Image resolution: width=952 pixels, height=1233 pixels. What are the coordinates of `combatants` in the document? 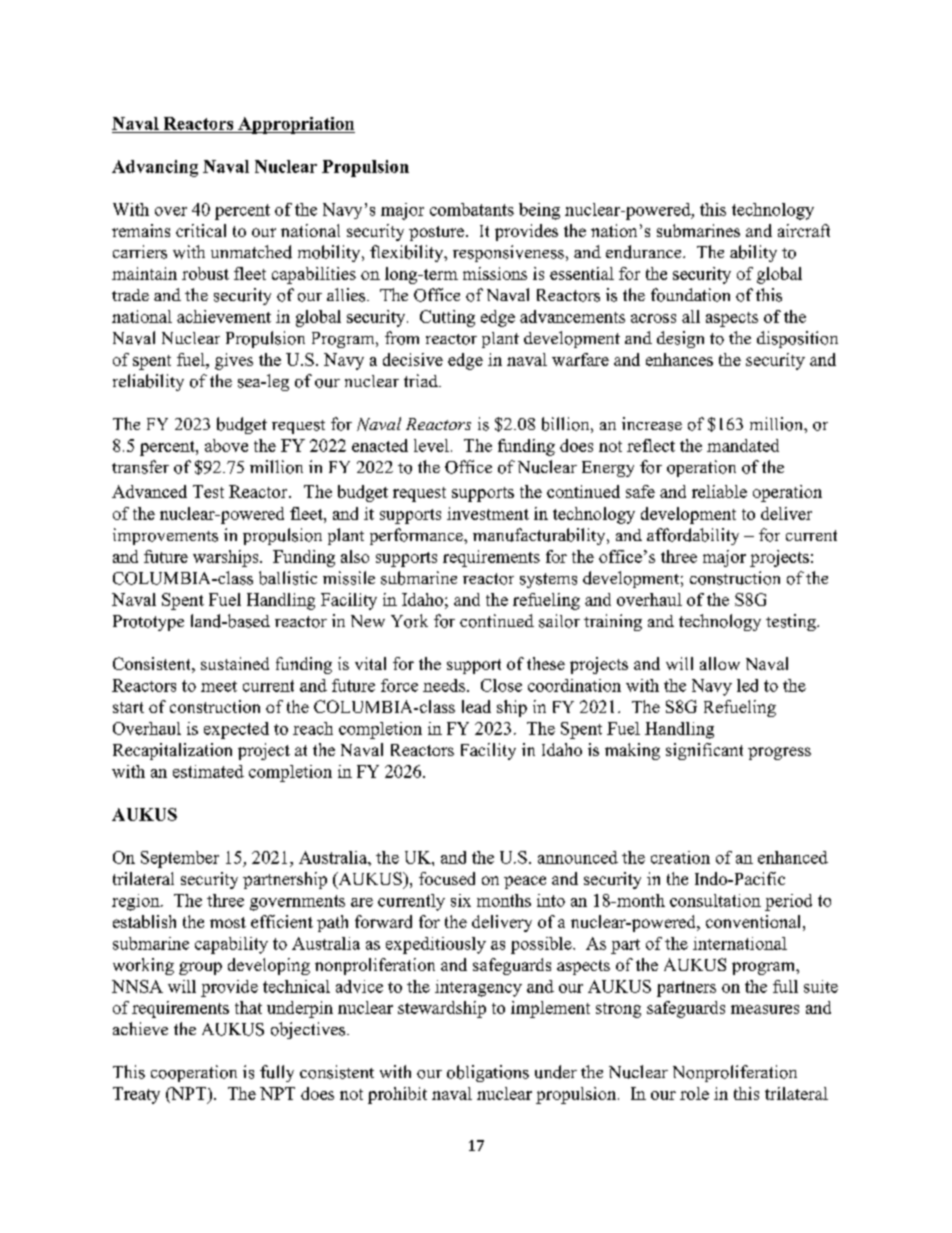 It's located at (472, 209).
